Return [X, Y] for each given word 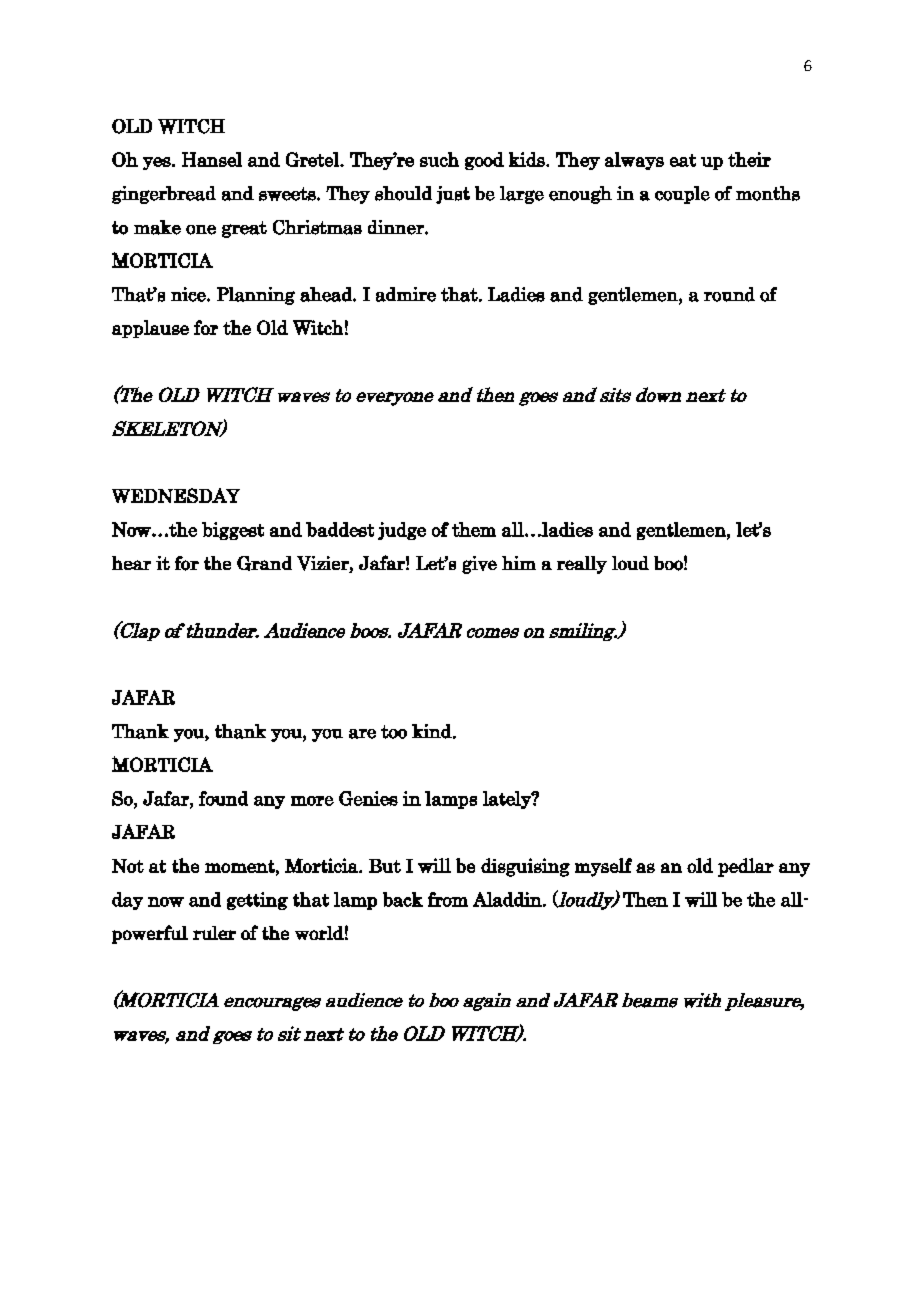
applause [150, 329]
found [223, 798]
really [582, 565]
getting [257, 901]
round [729, 294]
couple [682, 195]
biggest [233, 531]
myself [603, 867]
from [448, 899]
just [453, 195]
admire [406, 294]
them [474, 529]
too [394, 732]
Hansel [212, 159]
